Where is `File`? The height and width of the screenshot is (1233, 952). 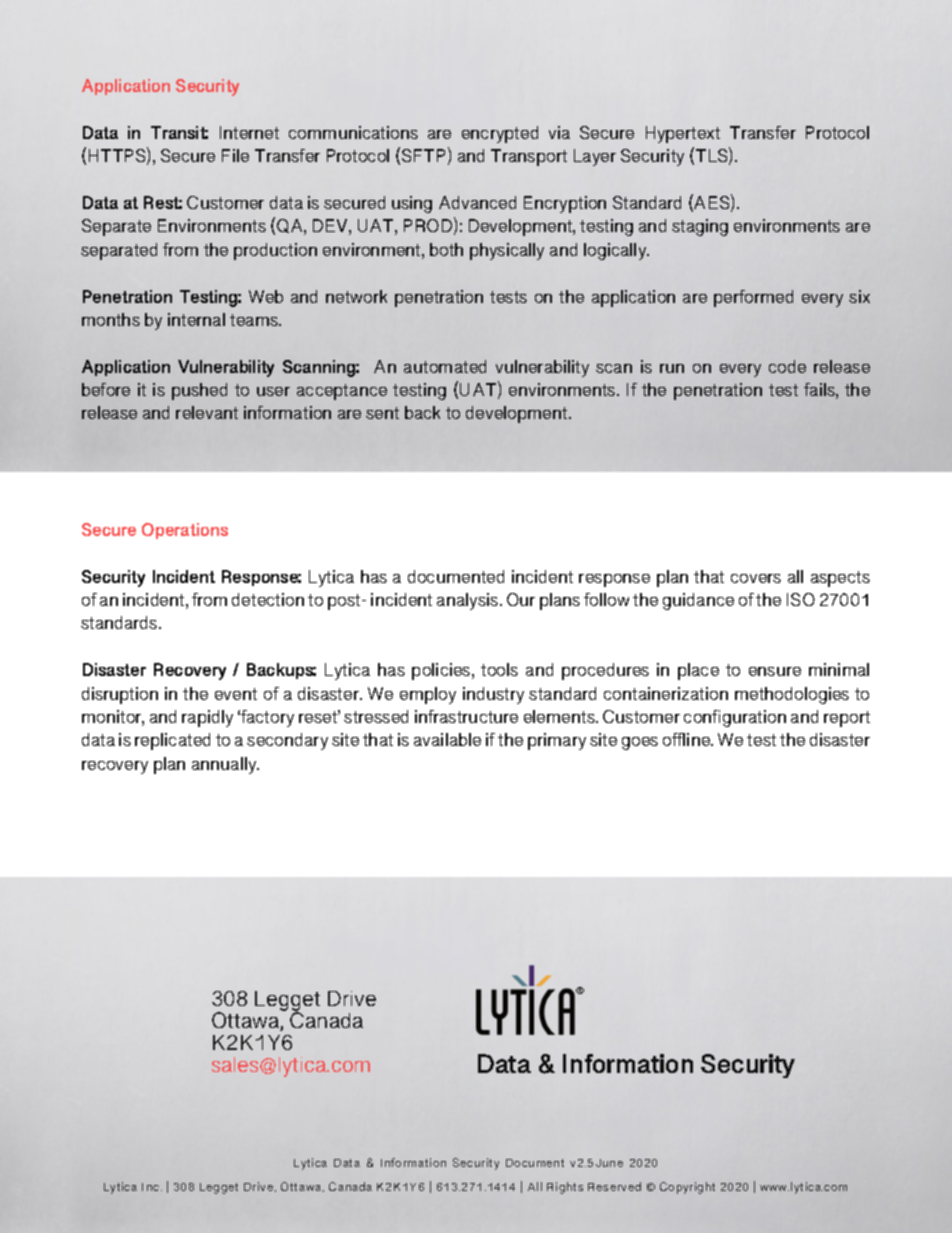
File is located at coordinates (235, 155).
